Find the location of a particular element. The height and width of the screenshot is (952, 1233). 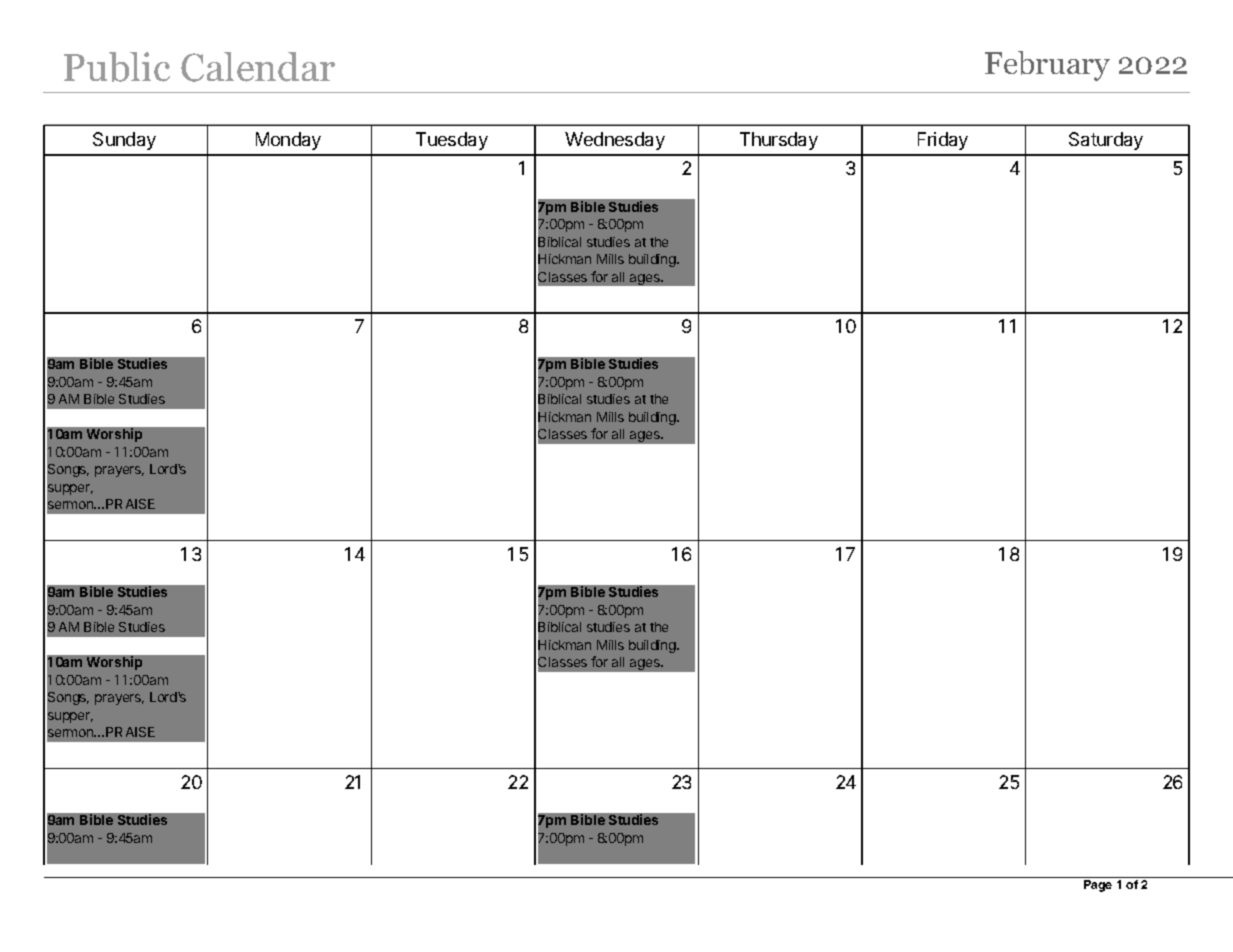

Wednesday is located at coordinates (615, 141).
